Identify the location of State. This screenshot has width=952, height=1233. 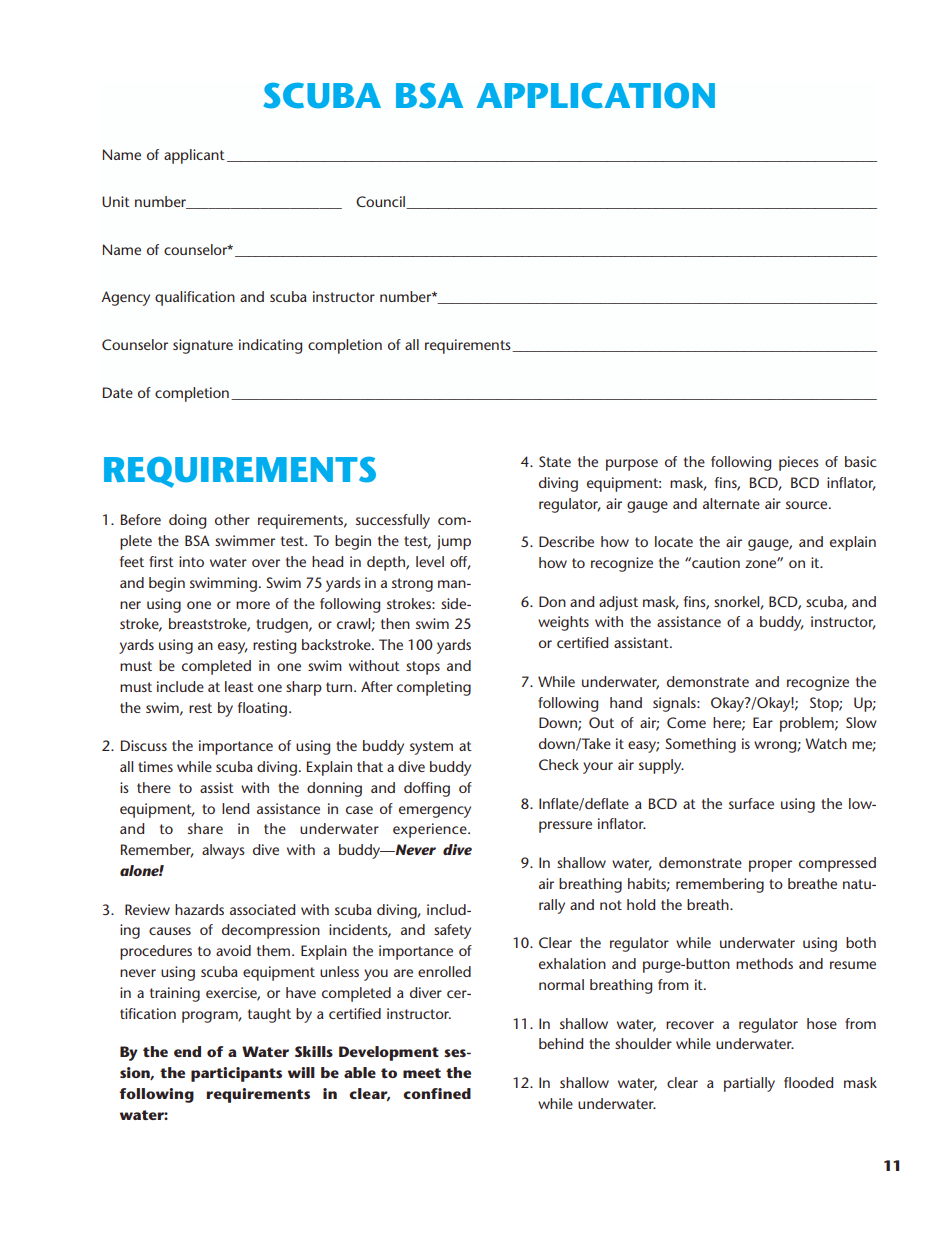
(555, 461).
